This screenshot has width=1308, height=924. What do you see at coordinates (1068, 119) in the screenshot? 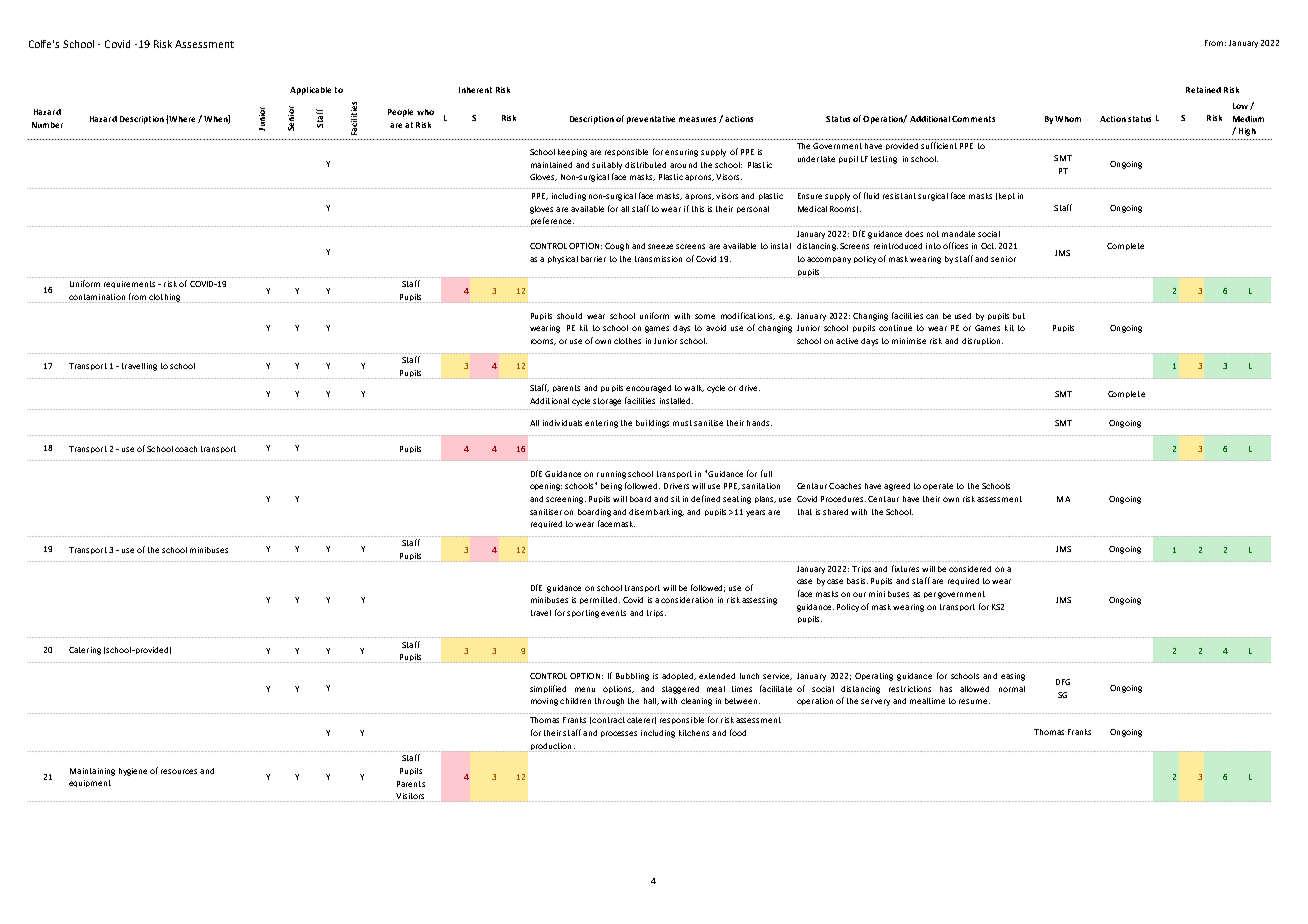
I see `Whom` at bounding box center [1068, 119].
